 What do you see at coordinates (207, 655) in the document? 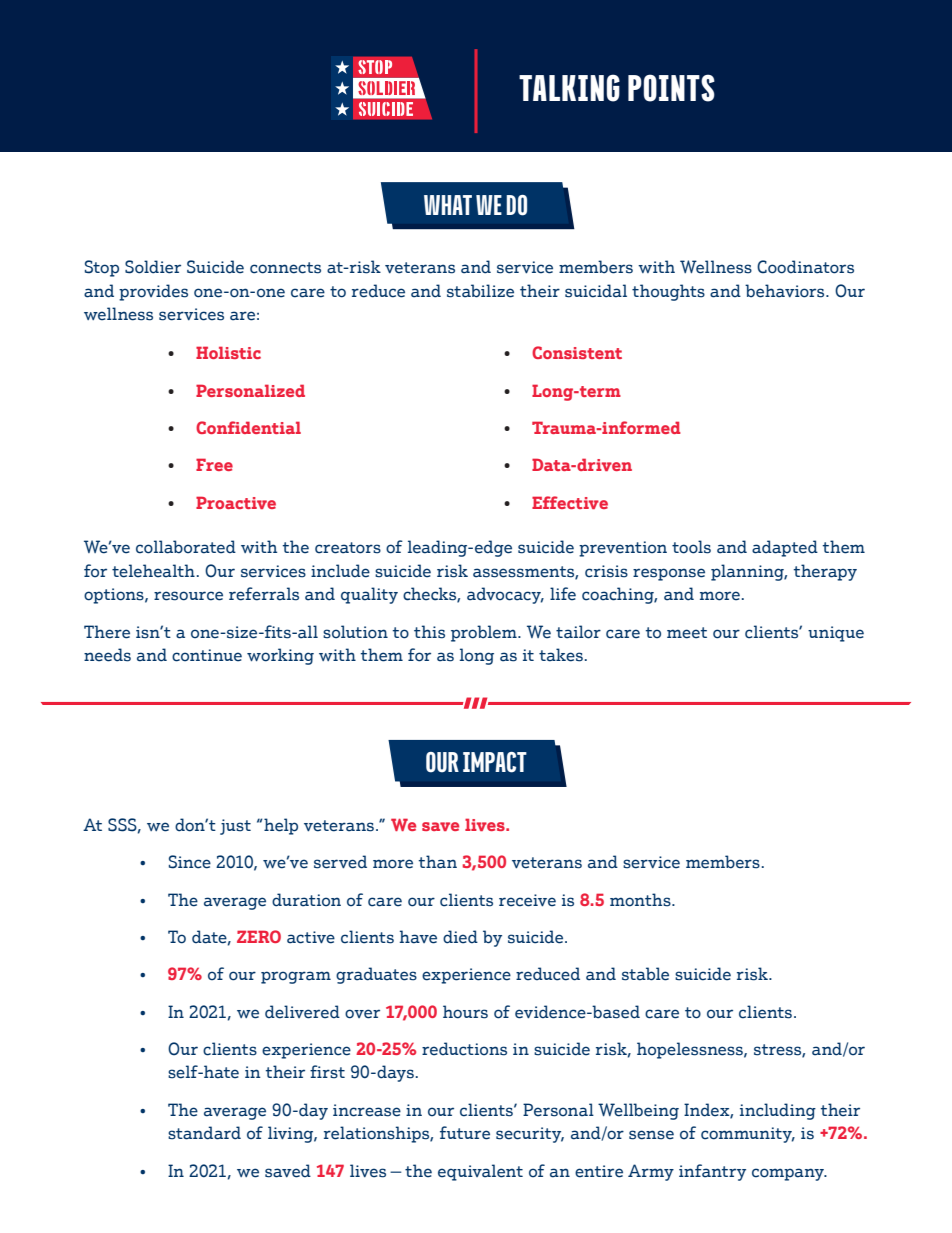
I see `continue` at bounding box center [207, 655].
